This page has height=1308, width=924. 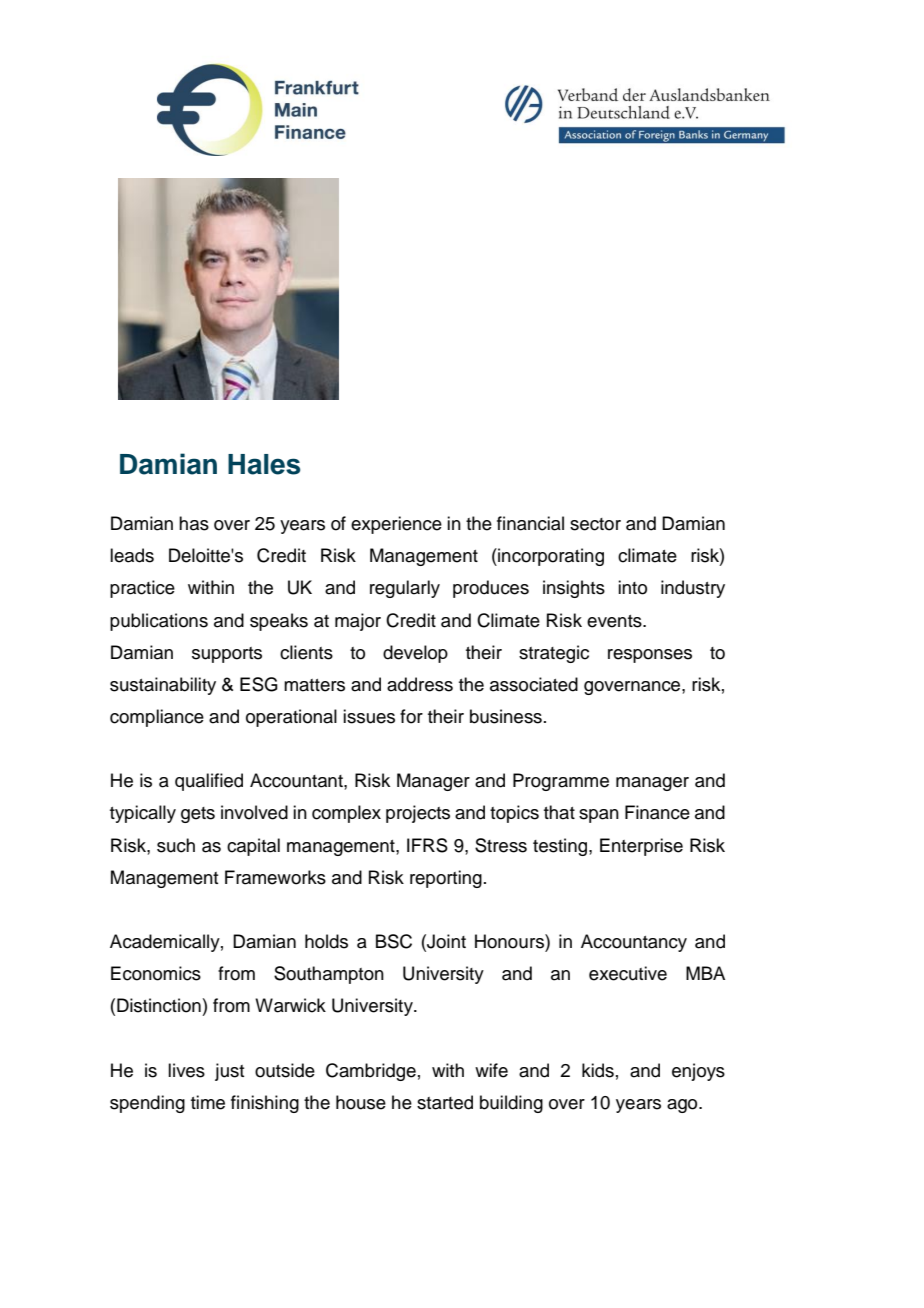 I want to click on BSC, so click(x=394, y=941).
